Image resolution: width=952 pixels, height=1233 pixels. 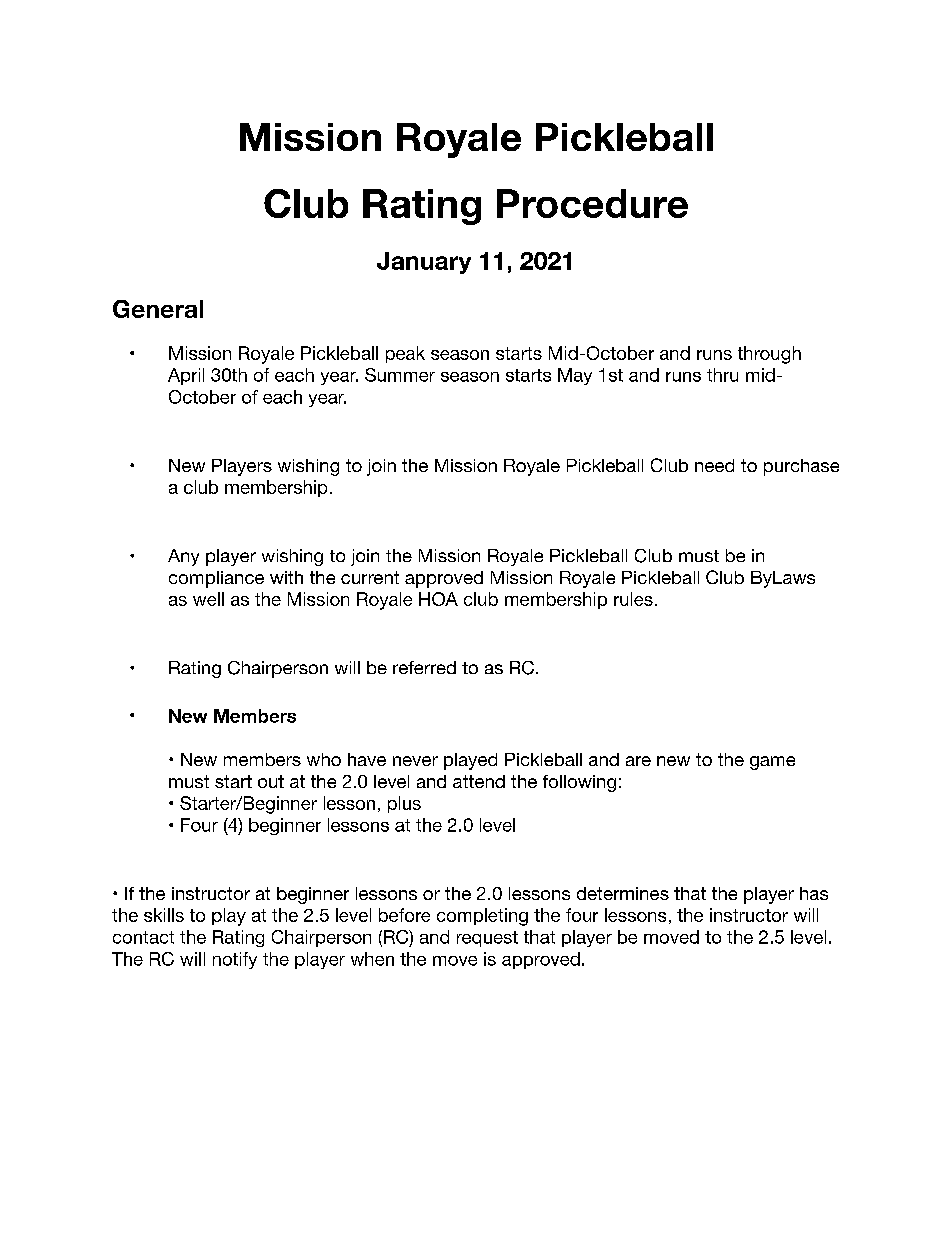 What do you see at coordinates (424, 263) in the document?
I see `January` at bounding box center [424, 263].
